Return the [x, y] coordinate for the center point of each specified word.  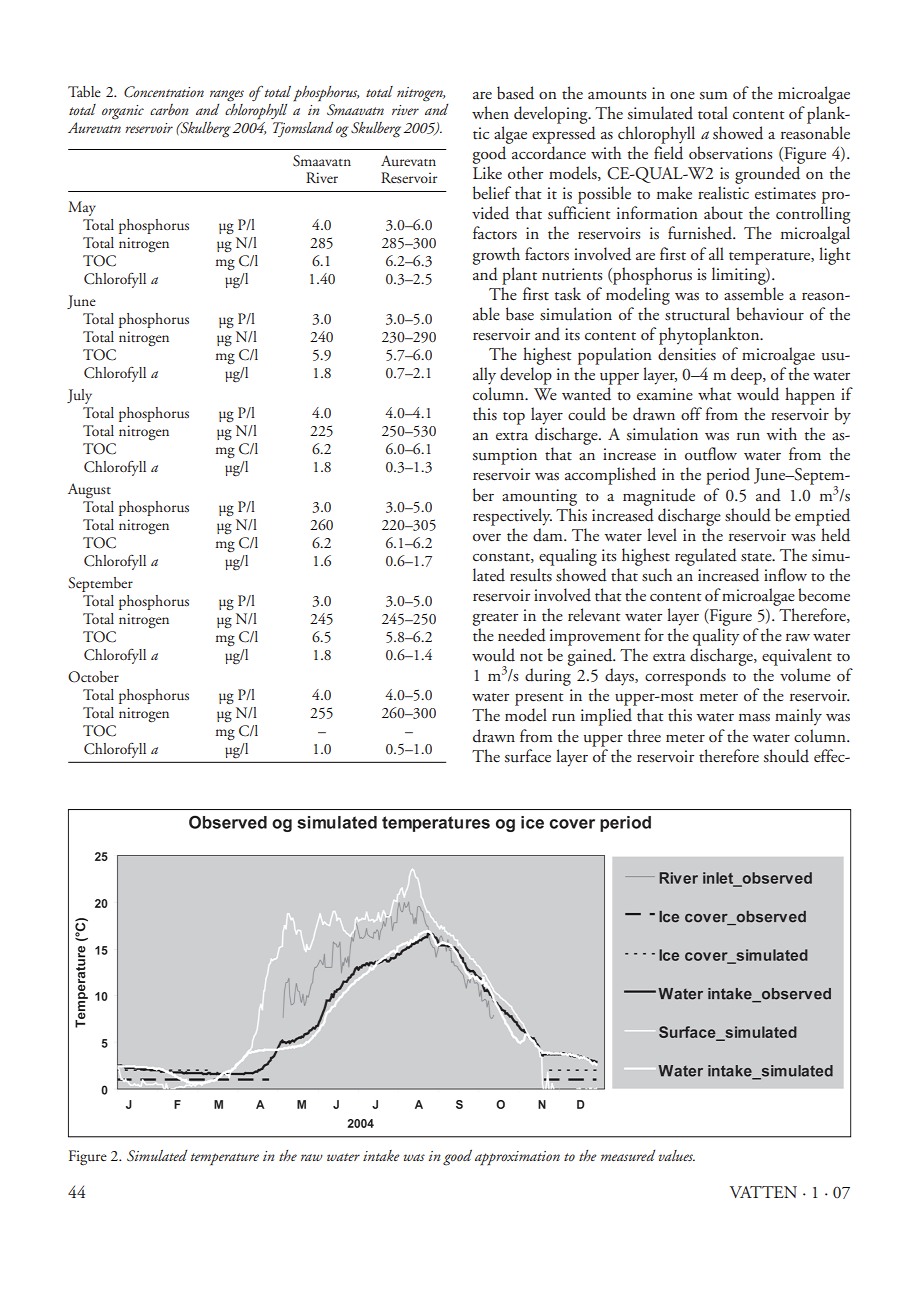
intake [381, 1155]
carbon [169, 109]
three [644, 736]
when [490, 112]
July [79, 396]
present [539, 699]
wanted [586, 394]
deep [747, 376]
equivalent [797, 657]
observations [730, 153]
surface [528, 756]
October [93, 677]
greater [495, 619]
